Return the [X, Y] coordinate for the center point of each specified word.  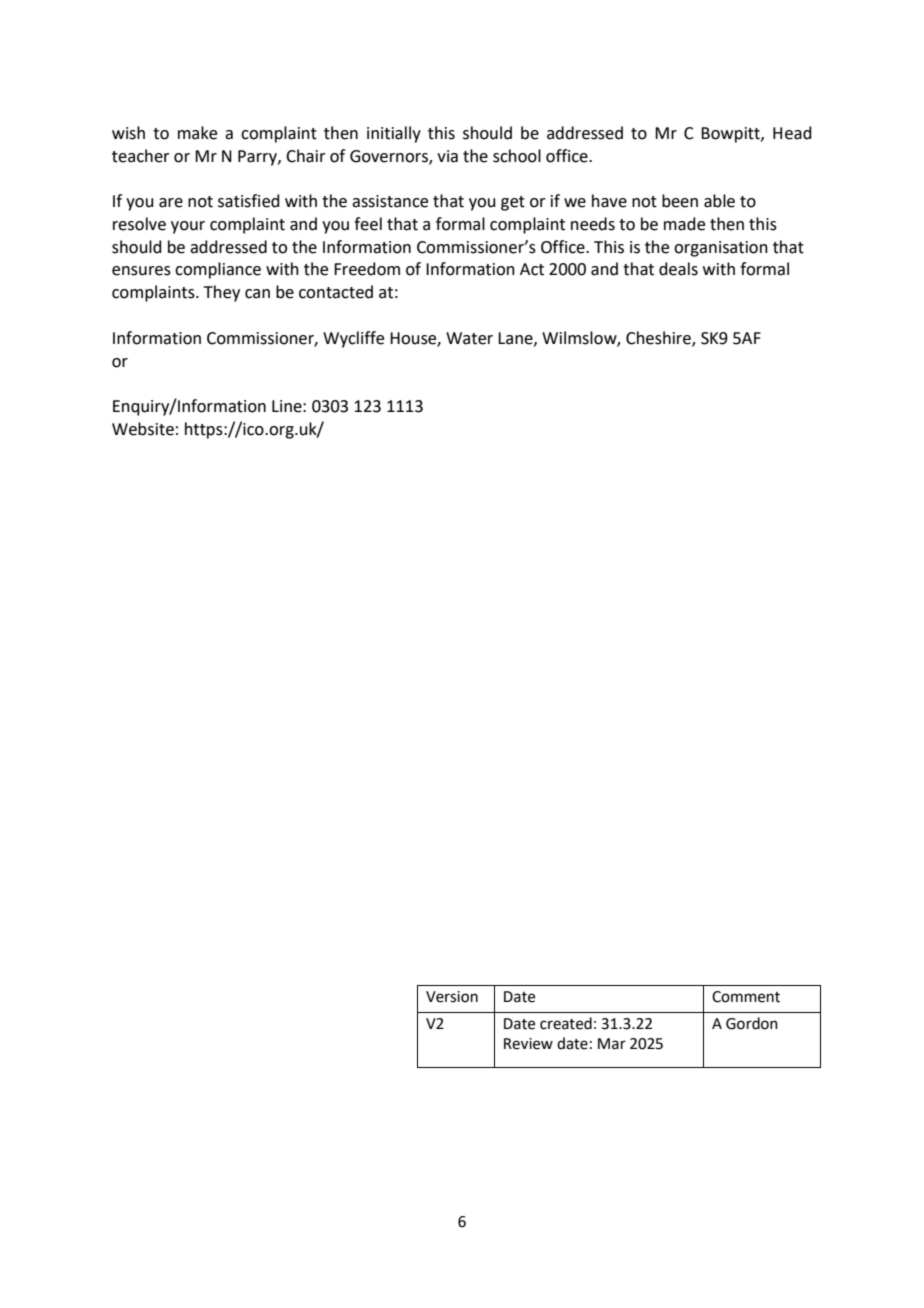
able [719, 201]
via [447, 156]
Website [143, 429]
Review [528, 1044]
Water [469, 338]
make [197, 133]
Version [452, 997]
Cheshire [659, 338]
